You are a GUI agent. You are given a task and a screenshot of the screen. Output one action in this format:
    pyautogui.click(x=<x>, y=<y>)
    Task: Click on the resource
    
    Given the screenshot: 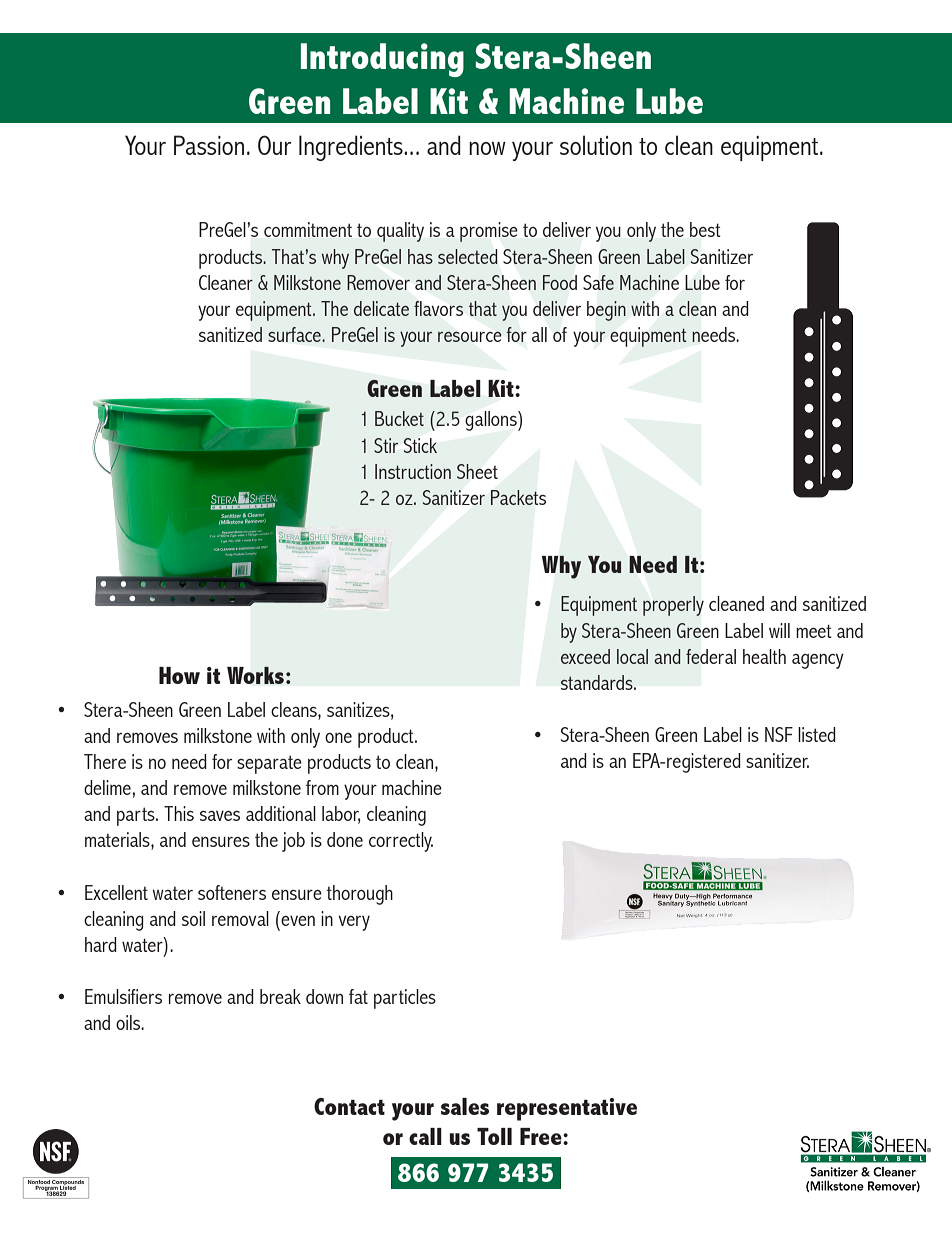 What is the action you would take?
    pyautogui.click(x=469, y=337)
